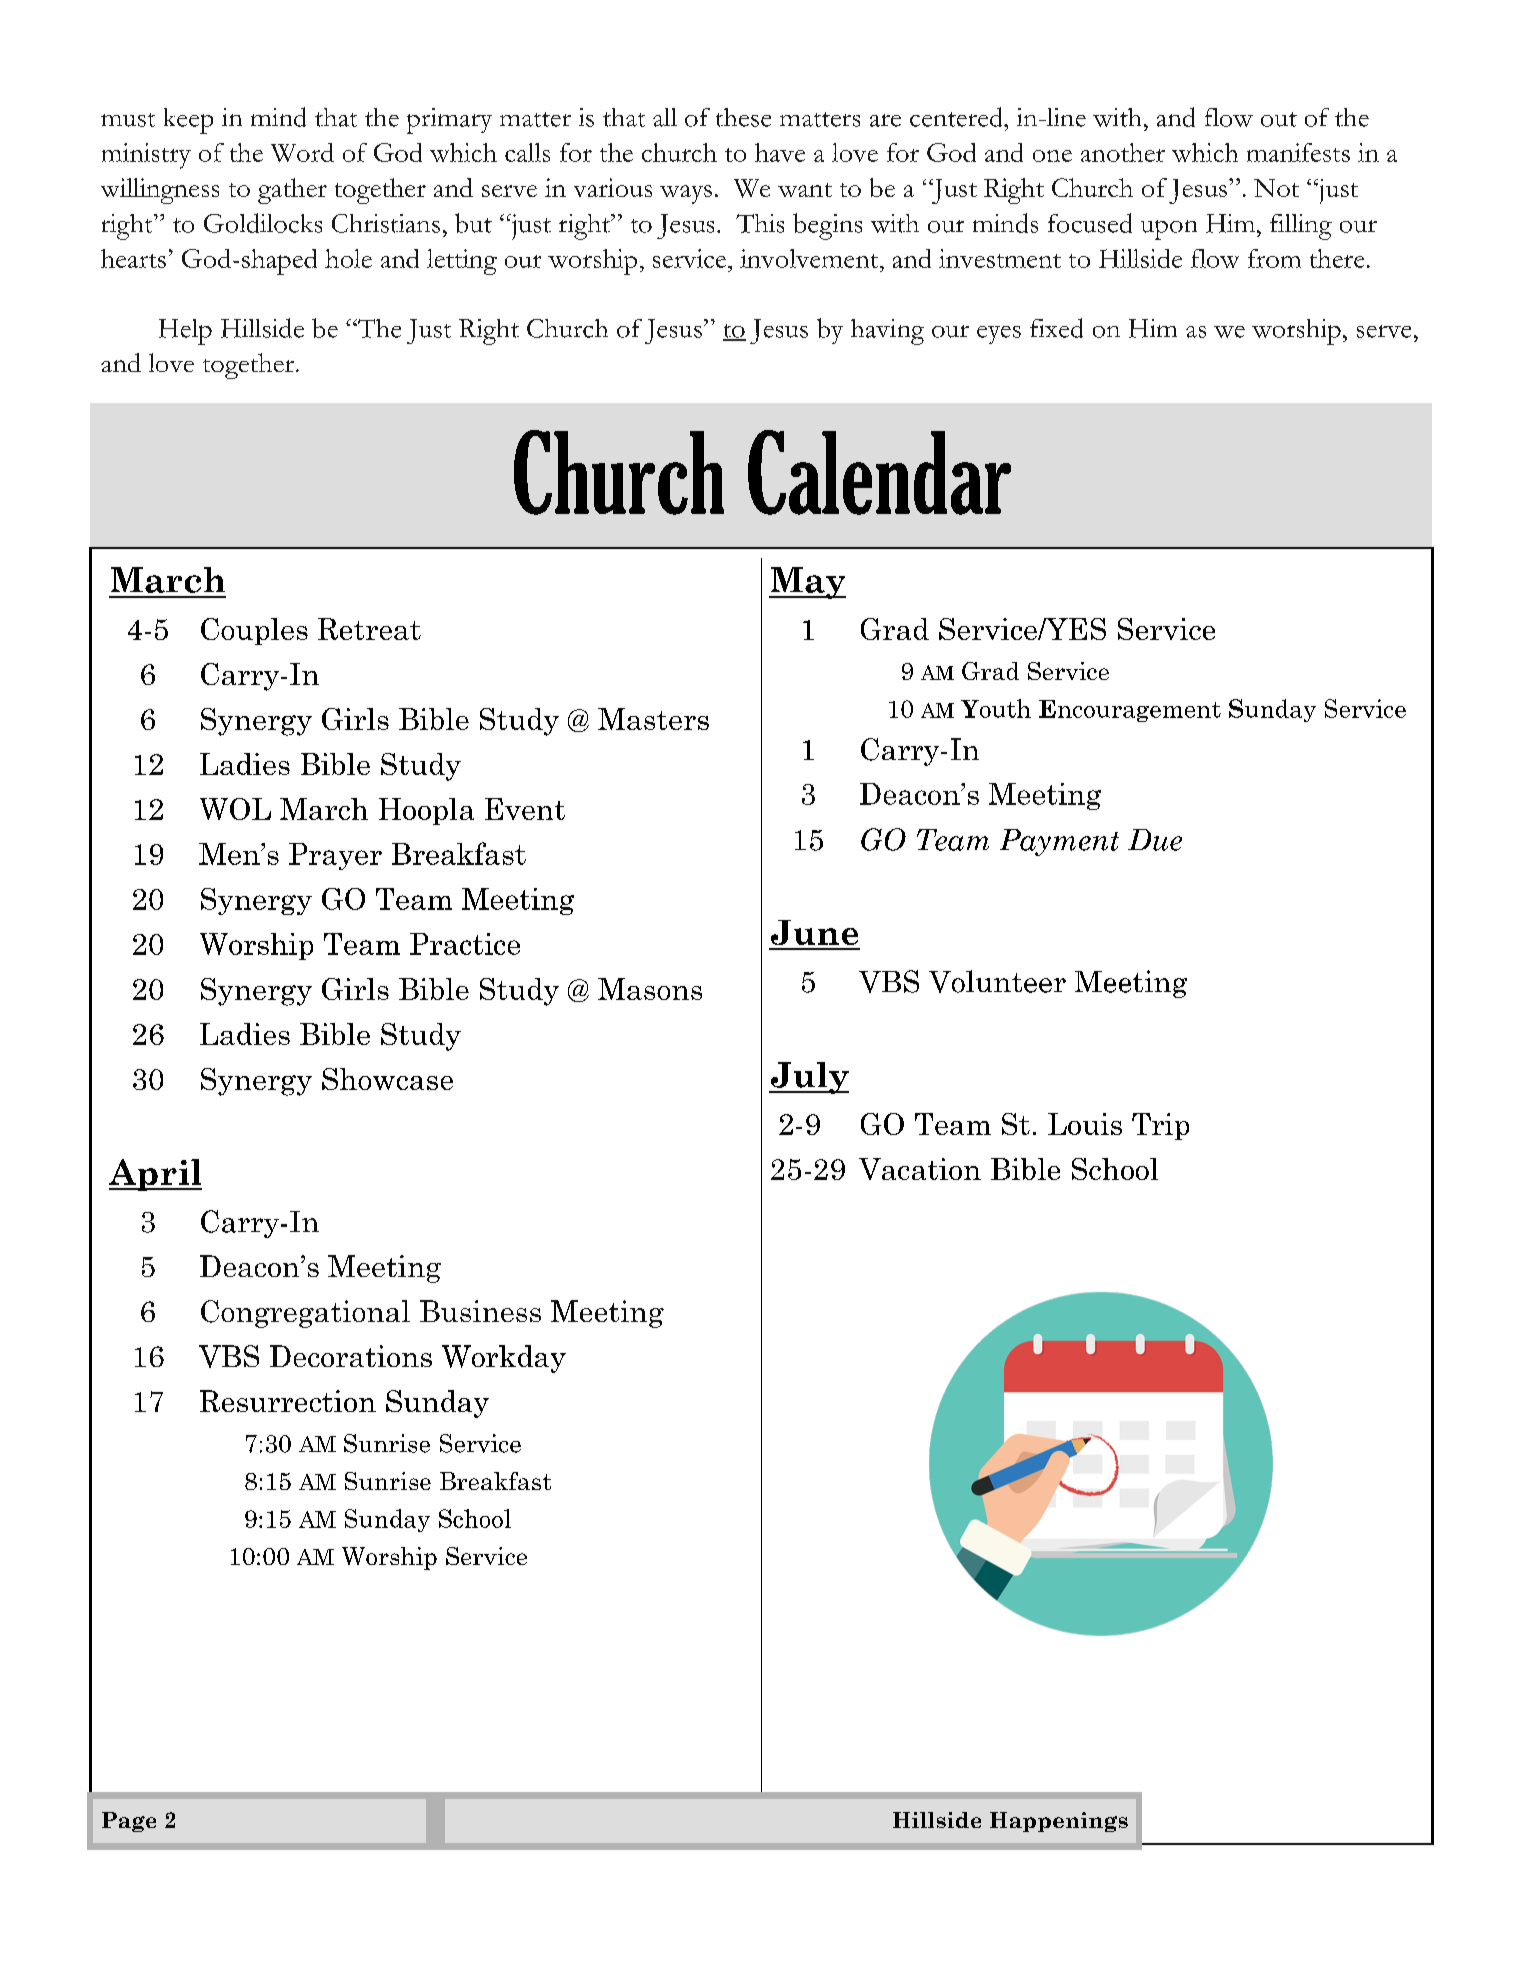 The width and height of the page is (1521, 1968). Describe the element at coordinates (1123, 152) in the page. I see `another` at that location.
